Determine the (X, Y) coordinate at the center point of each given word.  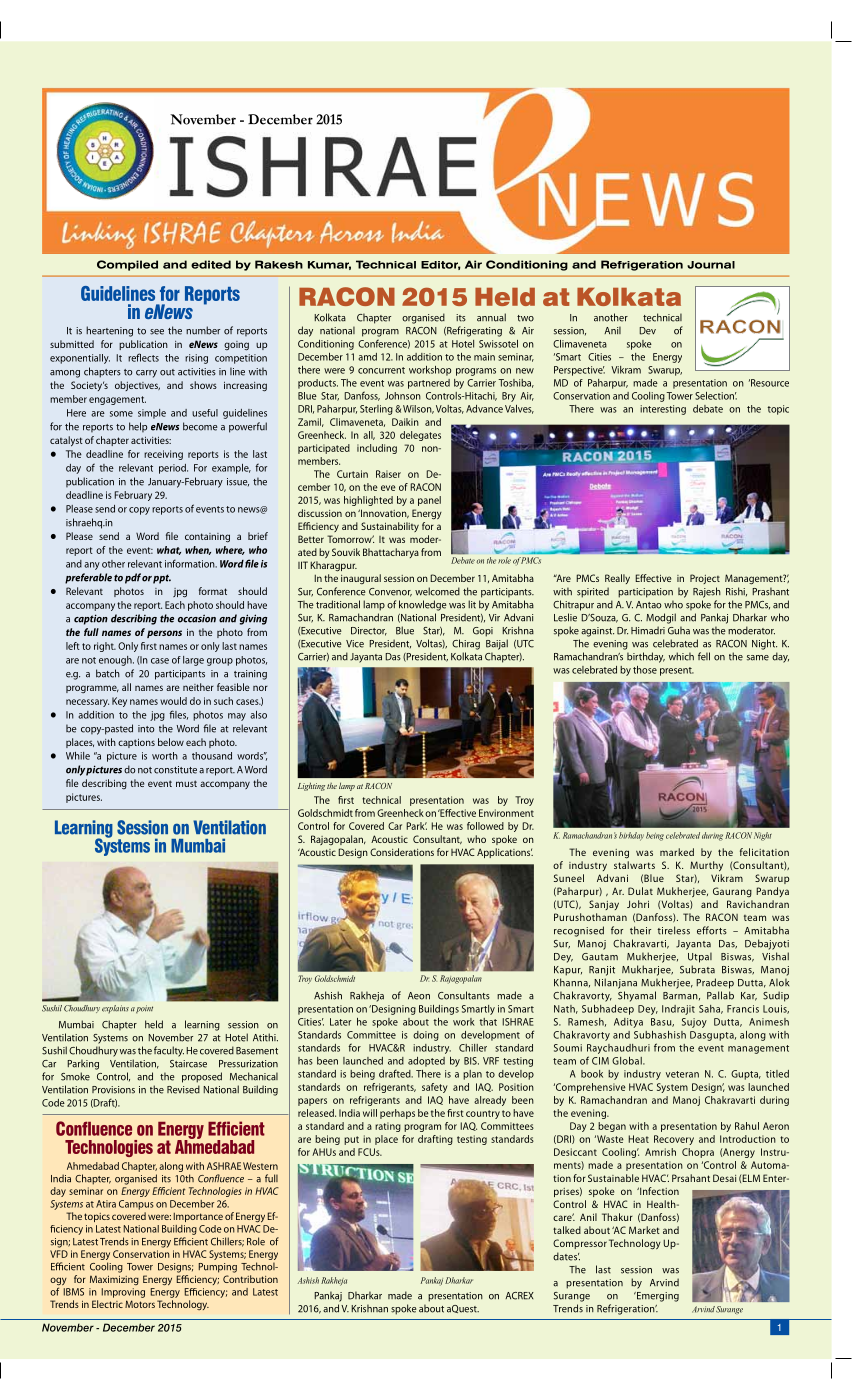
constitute (175, 770)
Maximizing (114, 1280)
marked (677, 852)
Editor (441, 265)
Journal (711, 265)
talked (567, 1230)
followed (485, 826)
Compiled (127, 265)
